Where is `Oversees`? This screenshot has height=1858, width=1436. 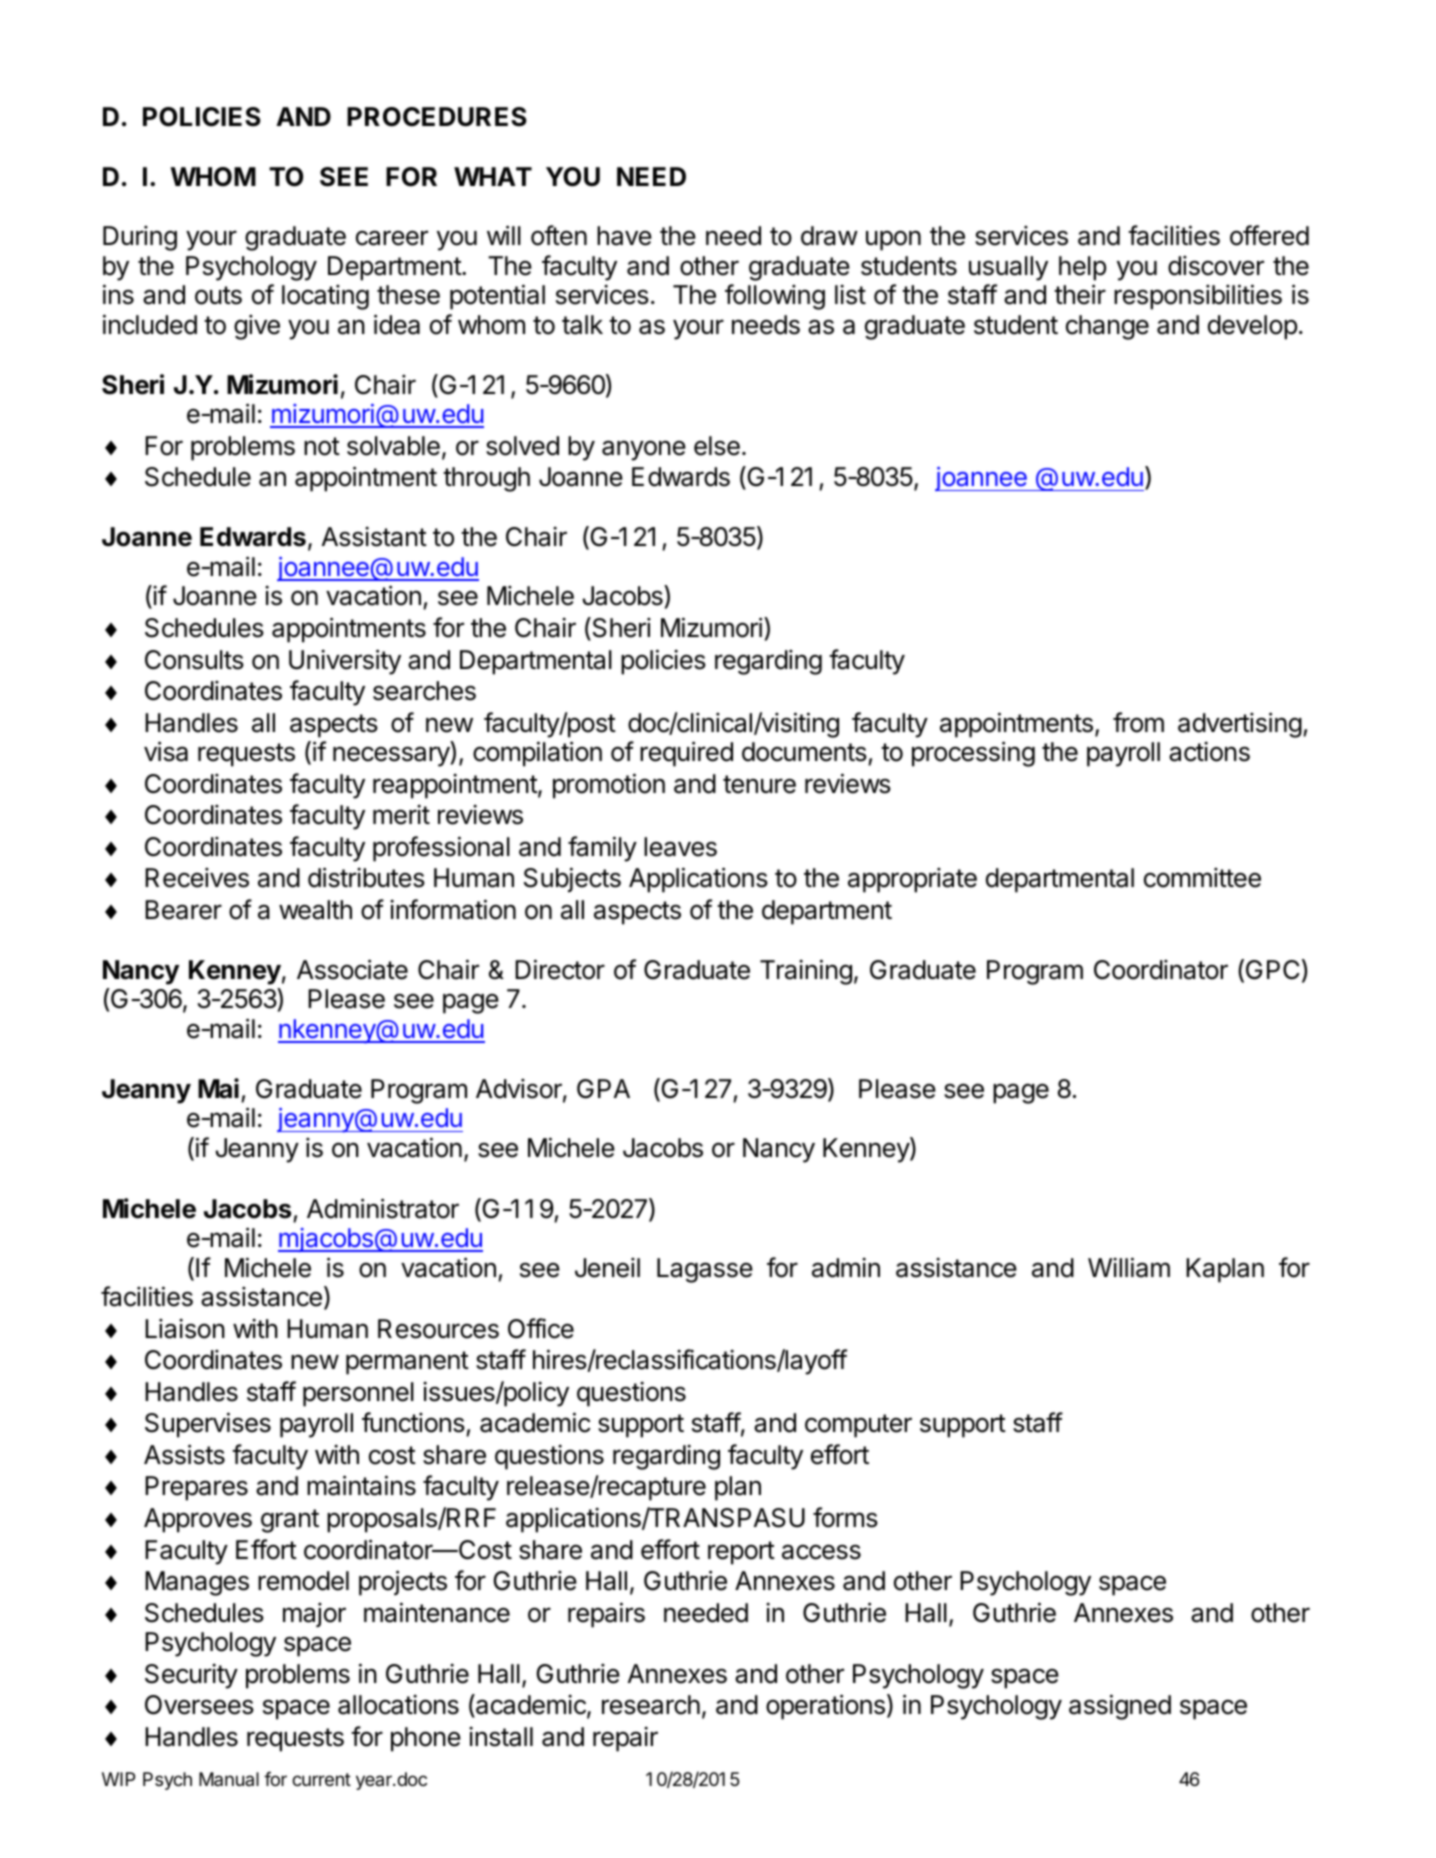
Oversees is located at coordinates (199, 1705).
